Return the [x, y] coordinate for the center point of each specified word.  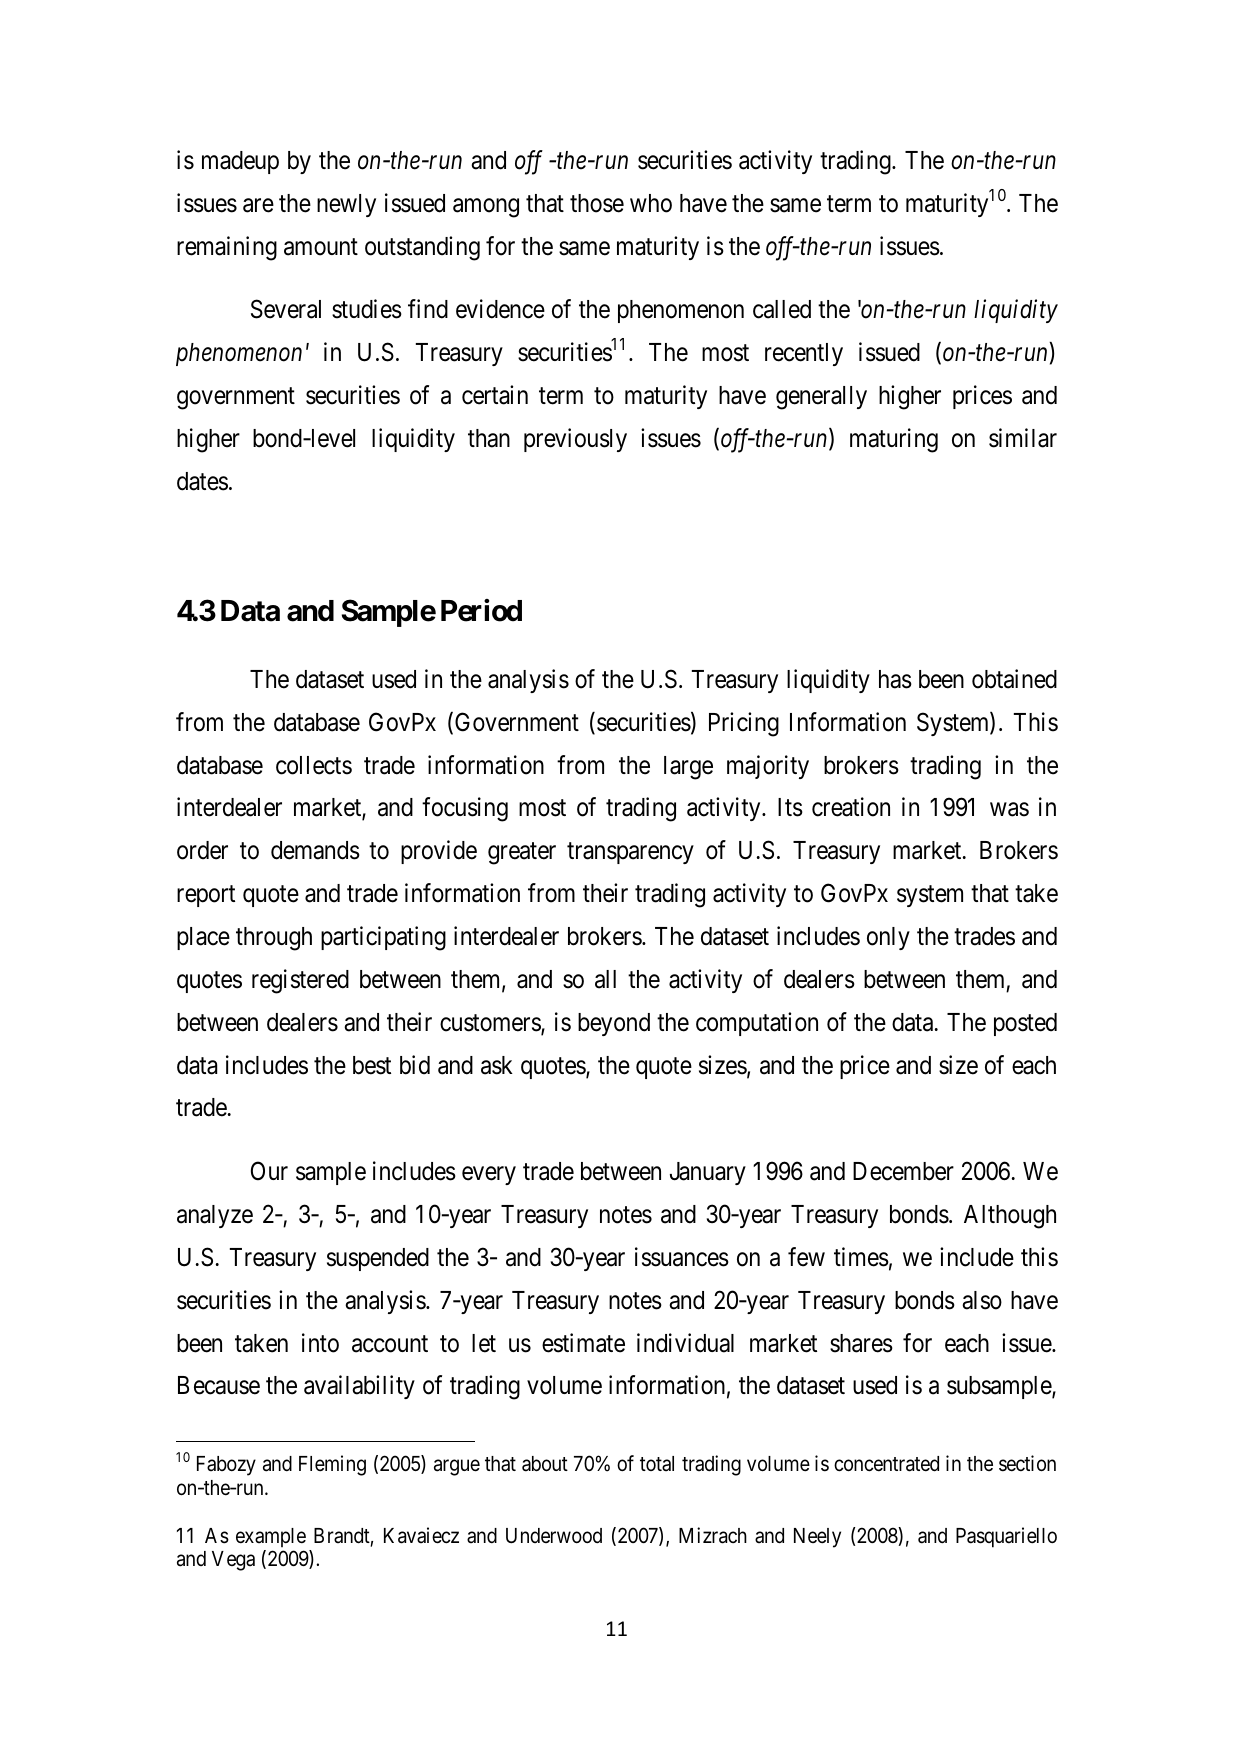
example [271, 1538]
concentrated [886, 1464]
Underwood [554, 1536]
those [597, 203]
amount [321, 247]
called [782, 309]
